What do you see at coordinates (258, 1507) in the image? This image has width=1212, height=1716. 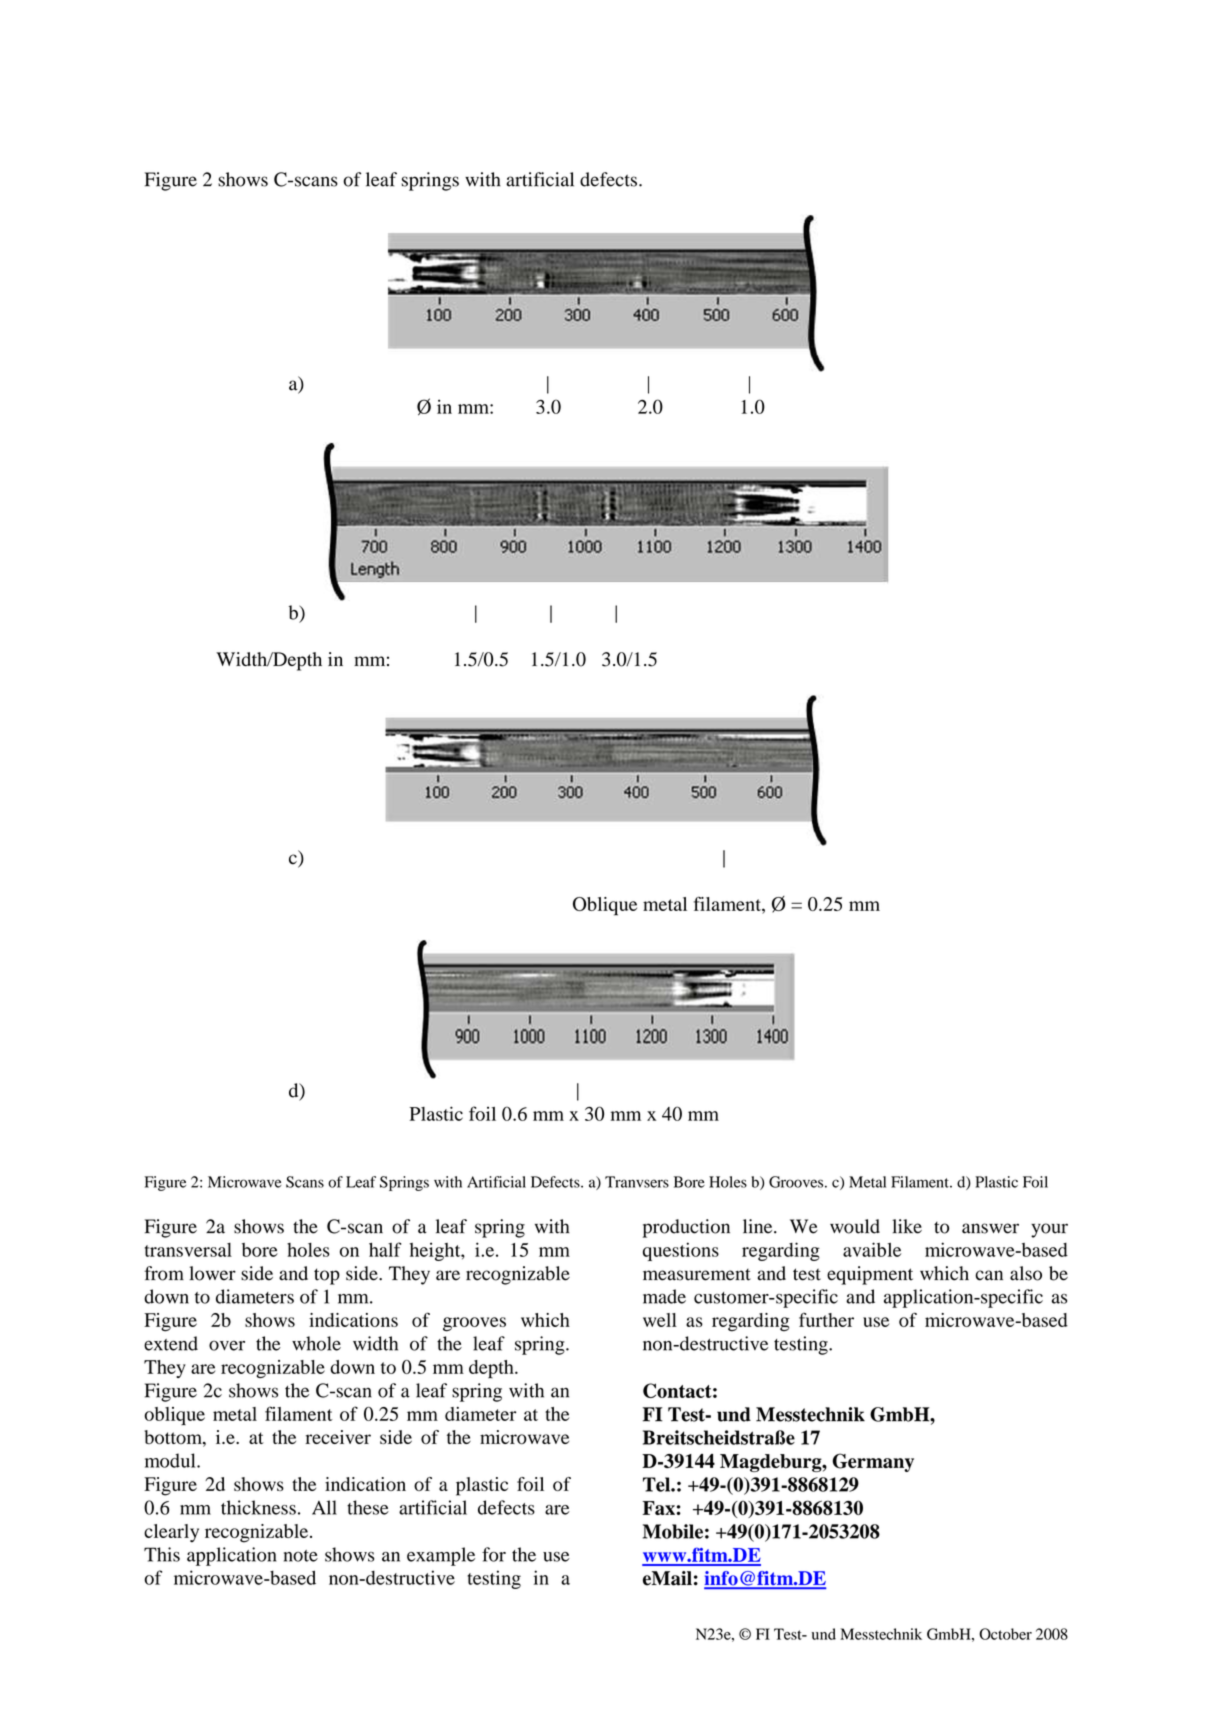 I see `thickness` at bounding box center [258, 1507].
